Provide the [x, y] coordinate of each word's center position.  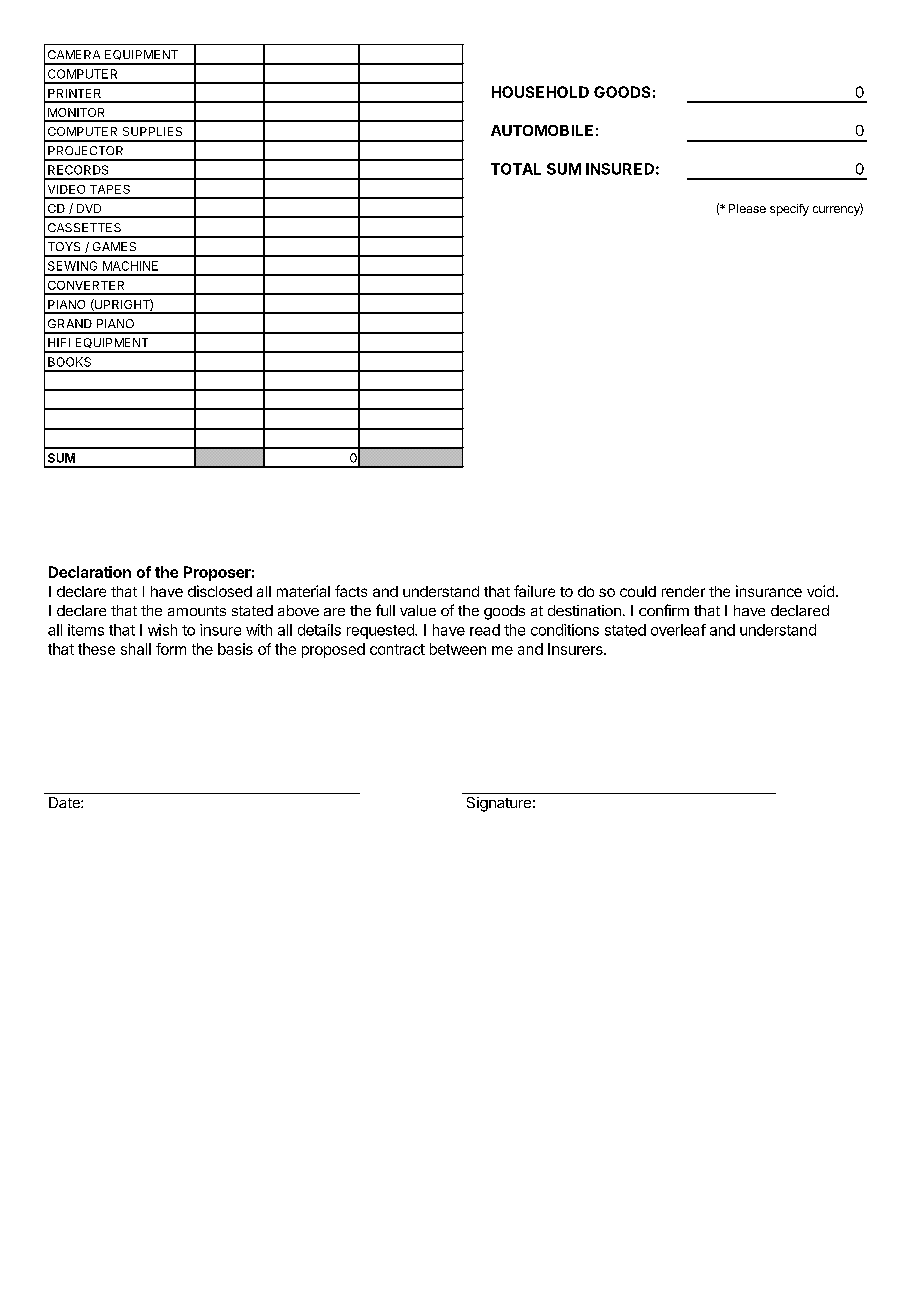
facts [351, 591]
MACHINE [130, 266]
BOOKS [69, 362]
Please [747, 208]
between [458, 649]
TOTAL [516, 169]
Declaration [90, 572]
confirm [664, 610]
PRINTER [74, 93]
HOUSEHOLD [540, 92]
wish [162, 630]
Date [65, 802]
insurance [769, 591]
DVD [89, 208]
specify [789, 210]
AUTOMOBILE [542, 130]
